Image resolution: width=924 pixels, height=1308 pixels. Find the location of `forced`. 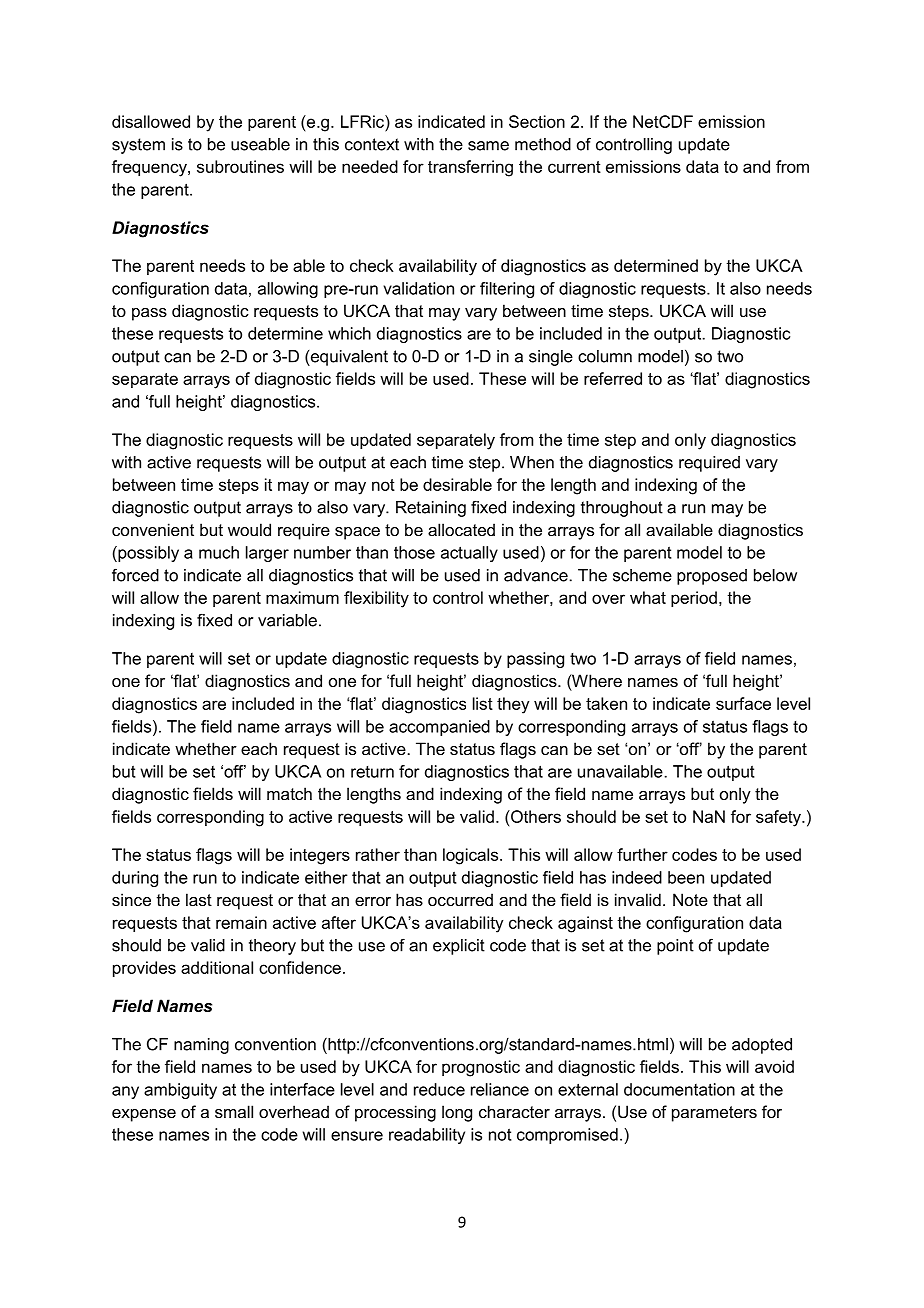

forced is located at coordinates (135, 575).
